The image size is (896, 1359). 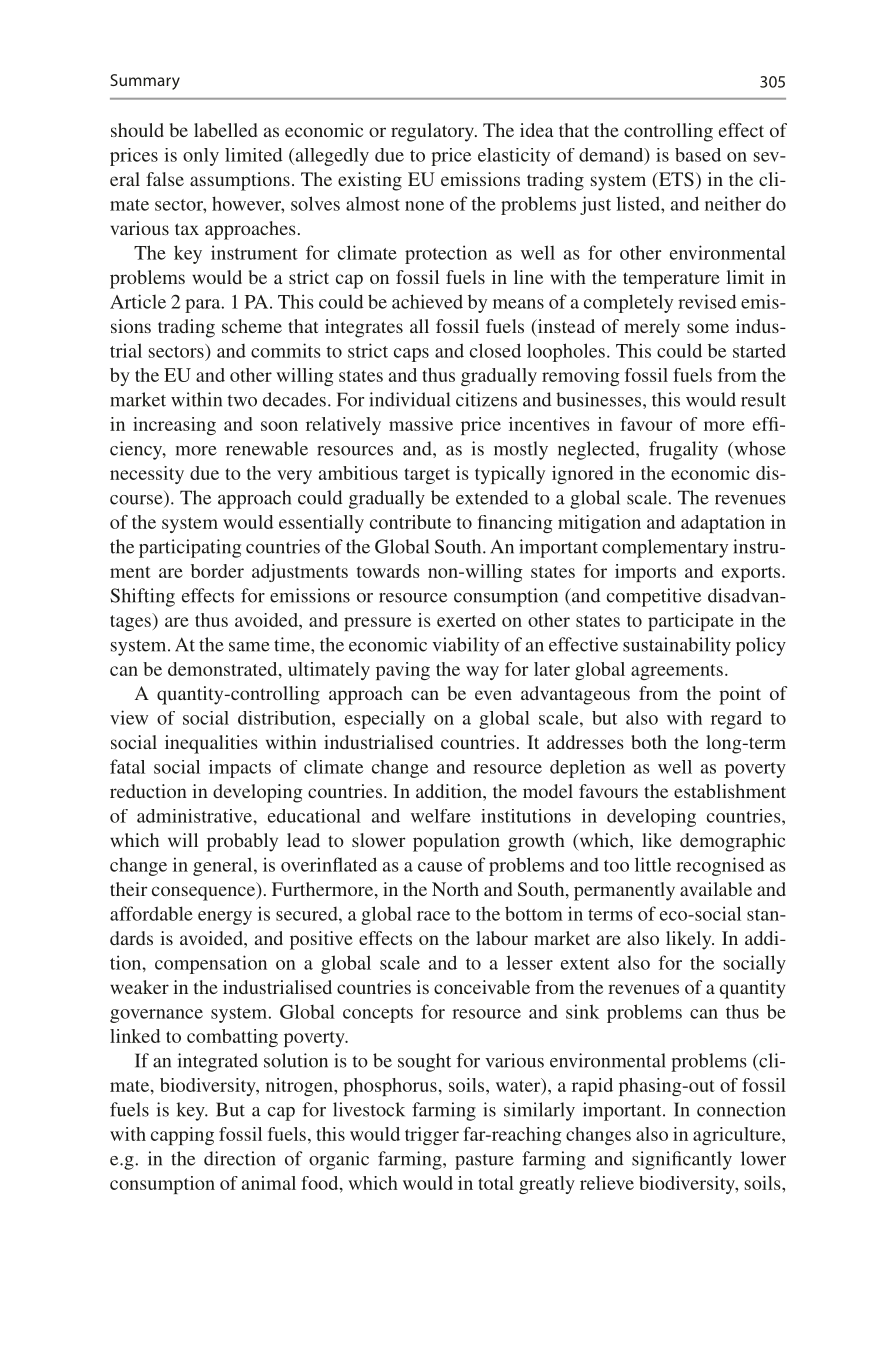 I want to click on viability, so click(x=465, y=646).
